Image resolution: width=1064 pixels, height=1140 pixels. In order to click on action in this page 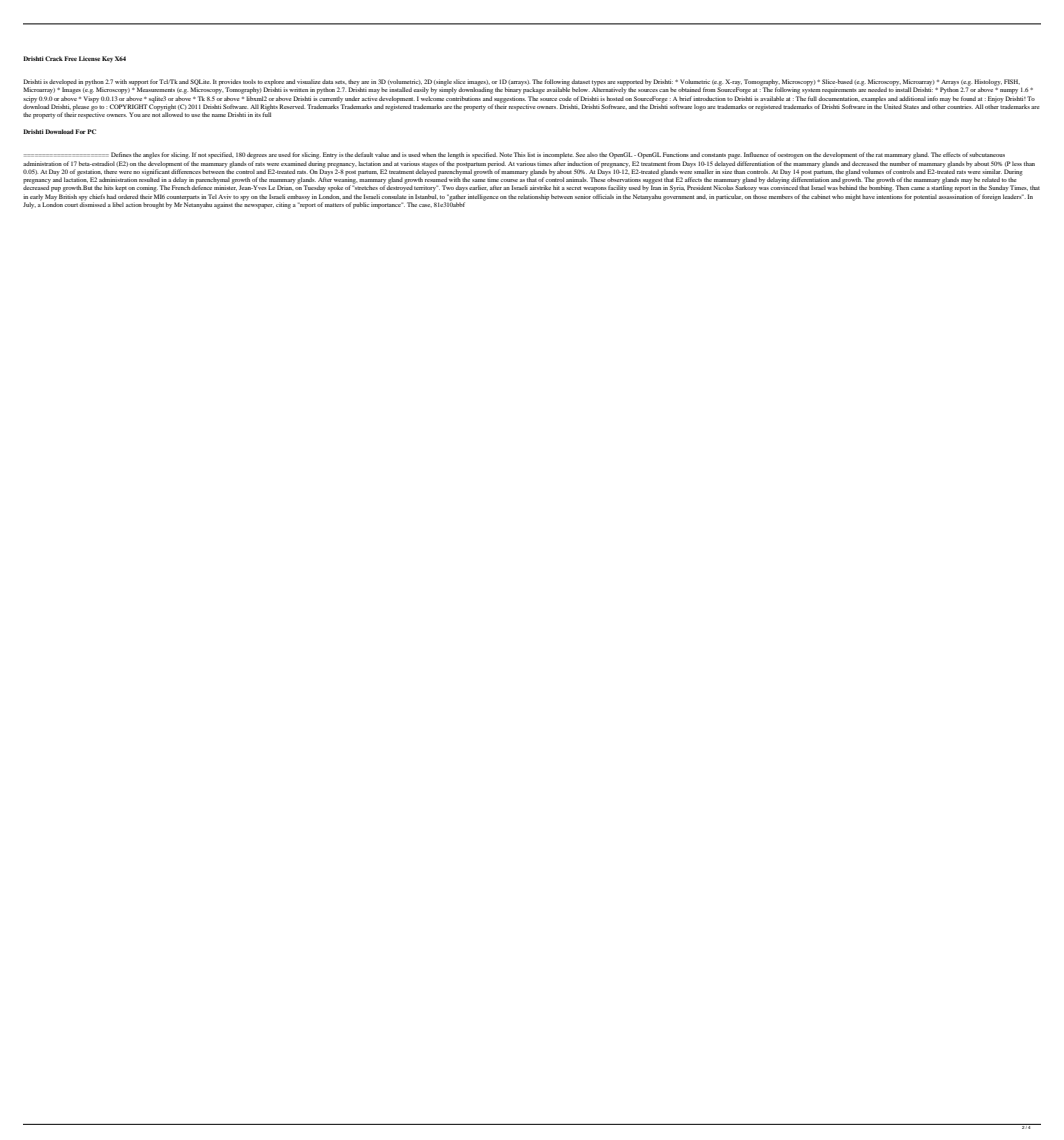, I will do `click(134, 204)`.
